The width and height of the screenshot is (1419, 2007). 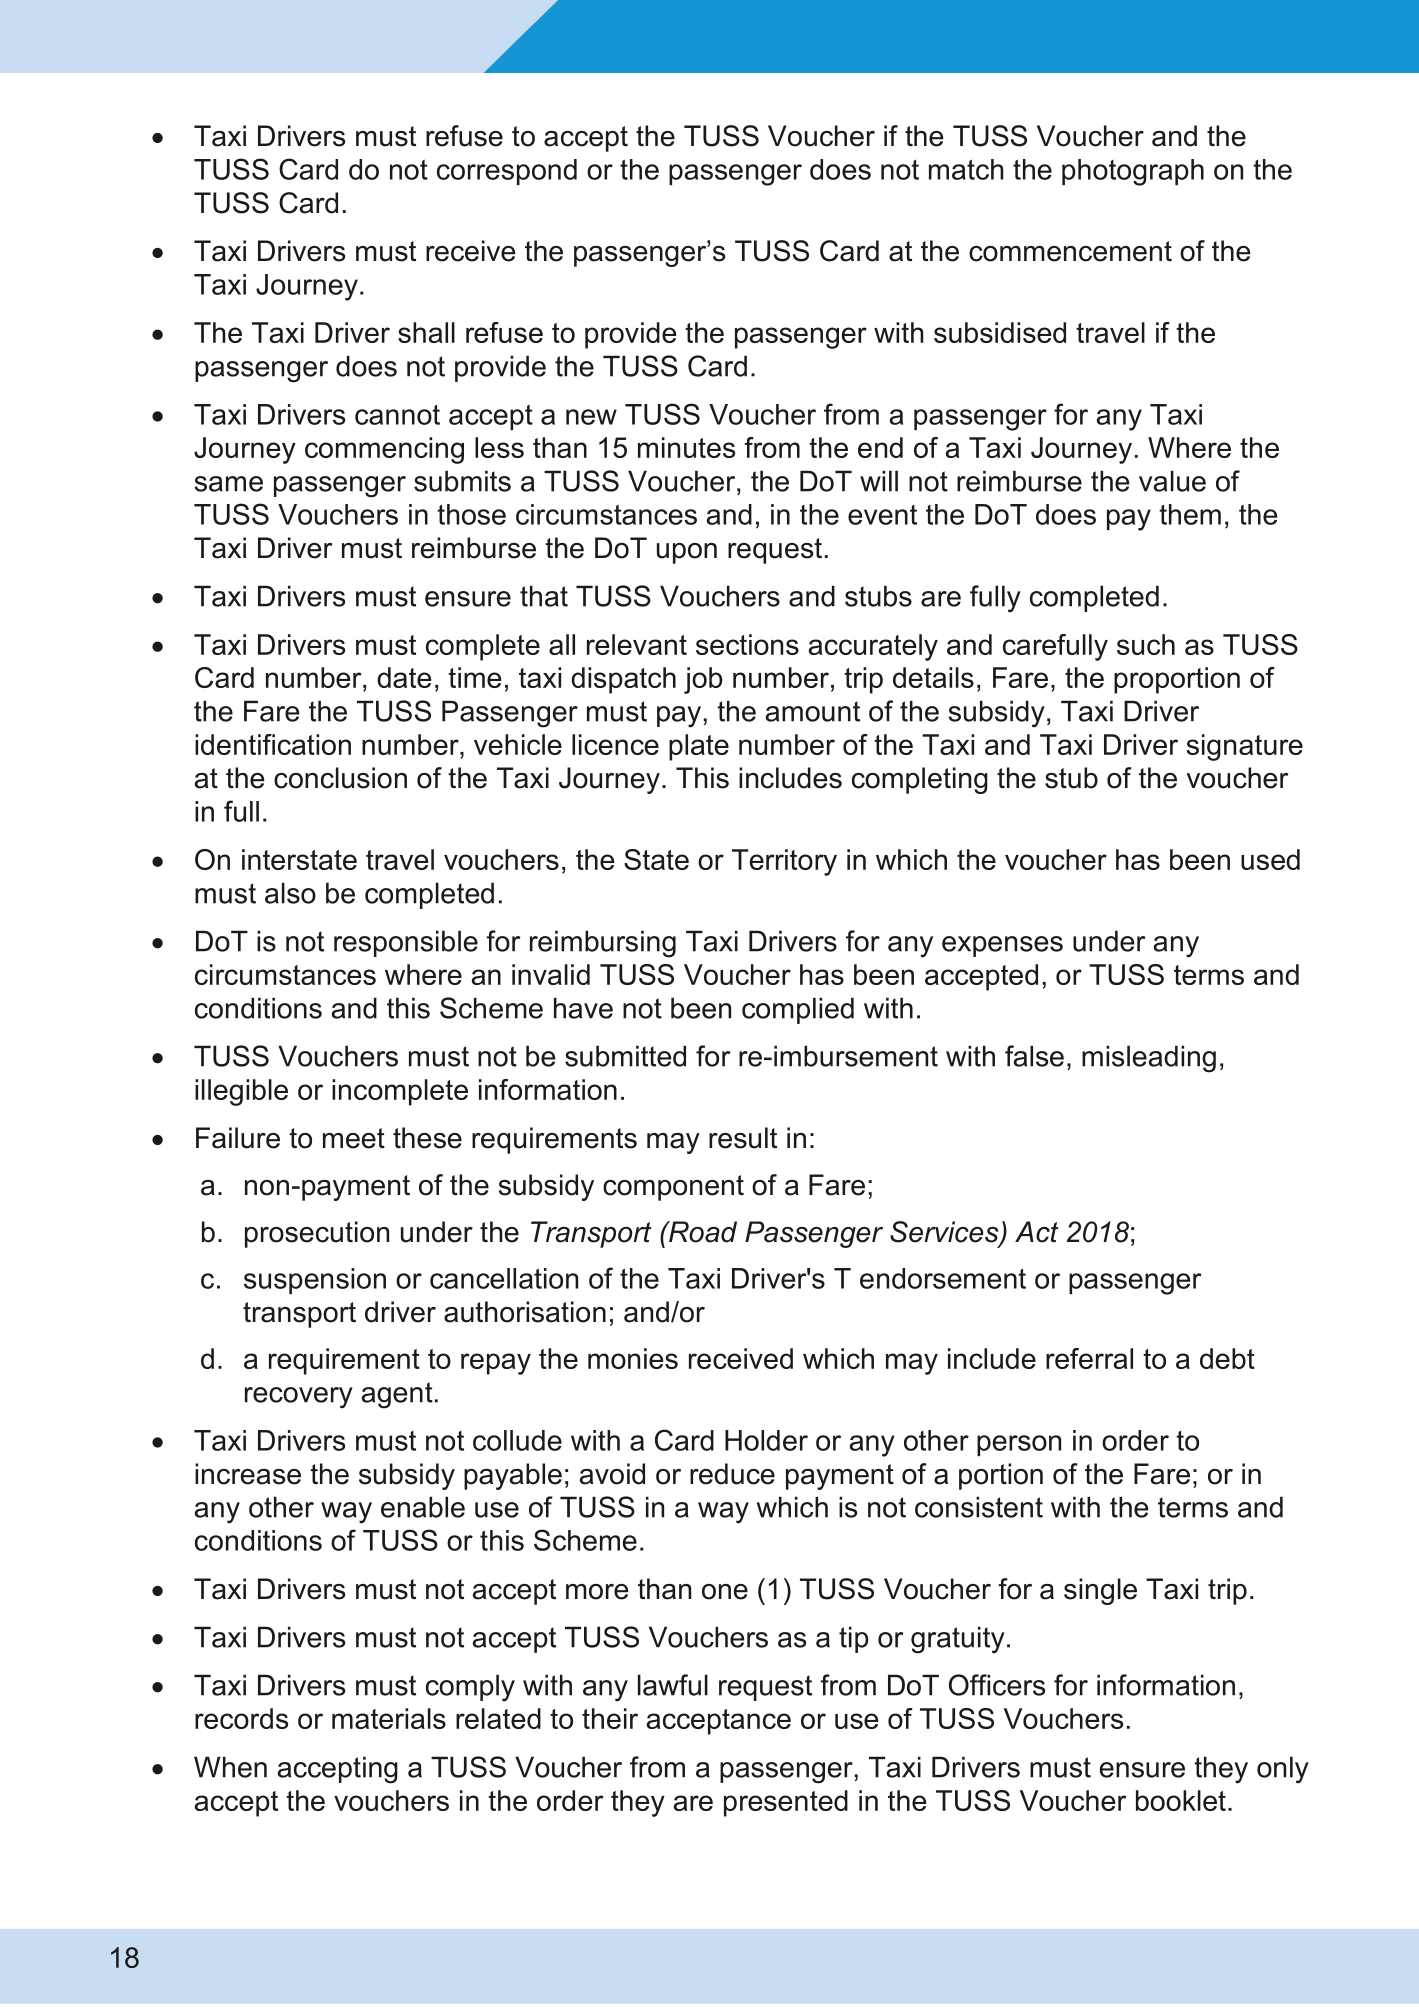 I want to click on photograph, so click(x=1133, y=172).
